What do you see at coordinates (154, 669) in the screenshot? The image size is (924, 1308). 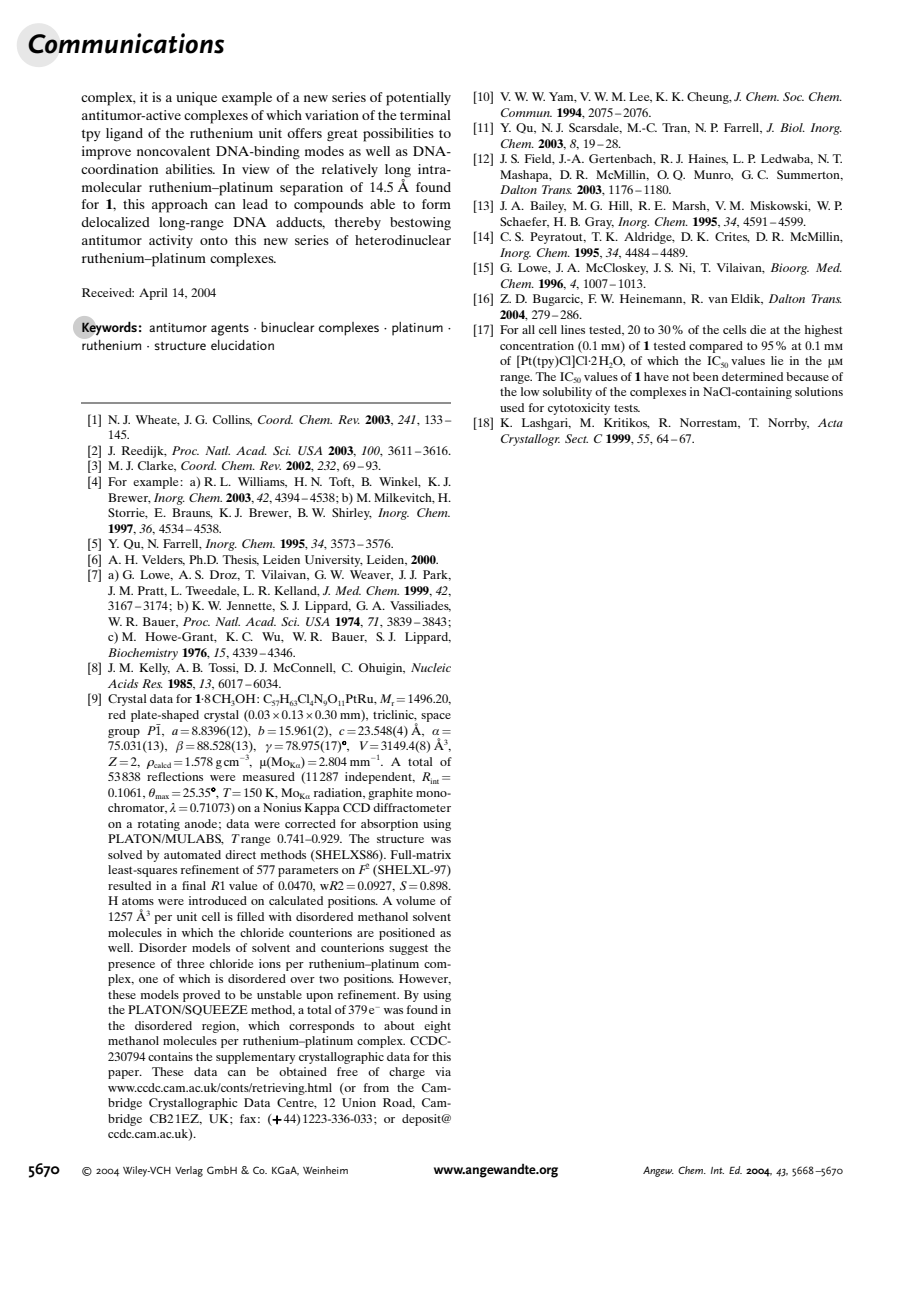 I see `Kelly` at bounding box center [154, 669].
